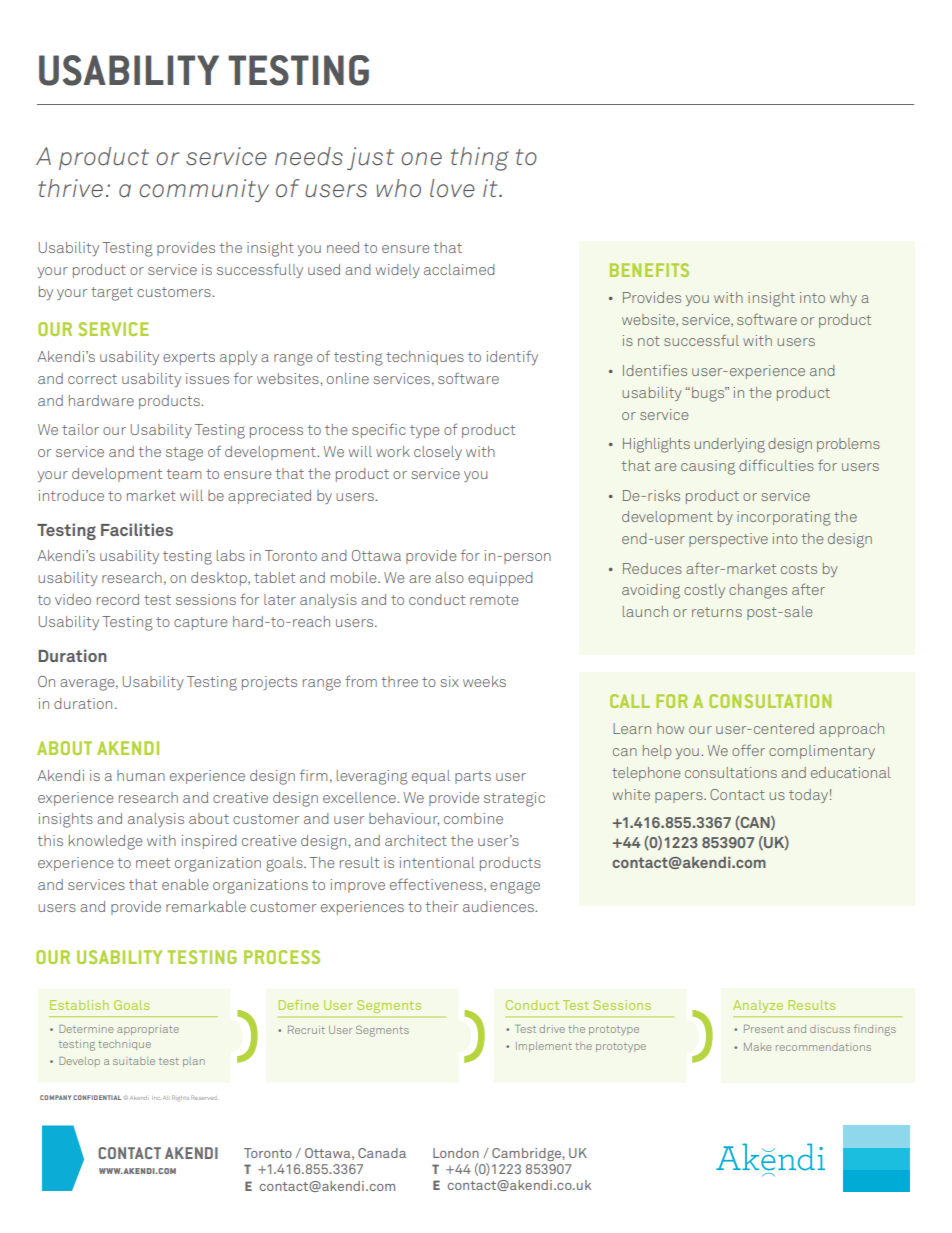 This document has width=952, height=1233. Describe the element at coordinates (201, 623) in the document. I see `capture` at that location.
